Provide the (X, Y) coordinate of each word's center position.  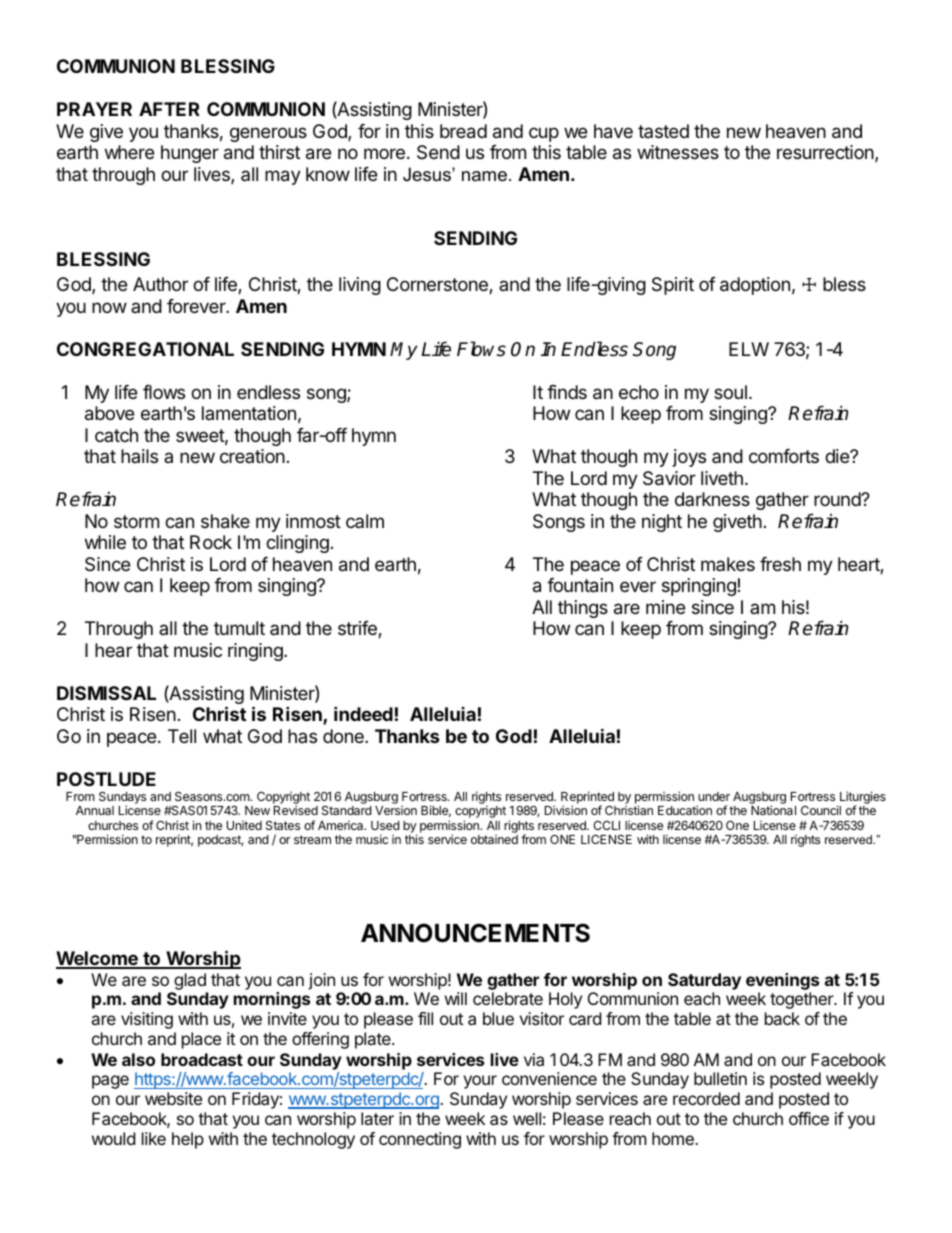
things (583, 609)
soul (730, 392)
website (173, 1098)
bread (463, 131)
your (480, 1082)
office (809, 1118)
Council (821, 810)
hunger (190, 154)
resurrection (826, 153)
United (244, 825)
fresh (780, 564)
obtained (494, 839)
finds (567, 392)
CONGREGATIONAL (145, 349)
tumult (239, 628)
